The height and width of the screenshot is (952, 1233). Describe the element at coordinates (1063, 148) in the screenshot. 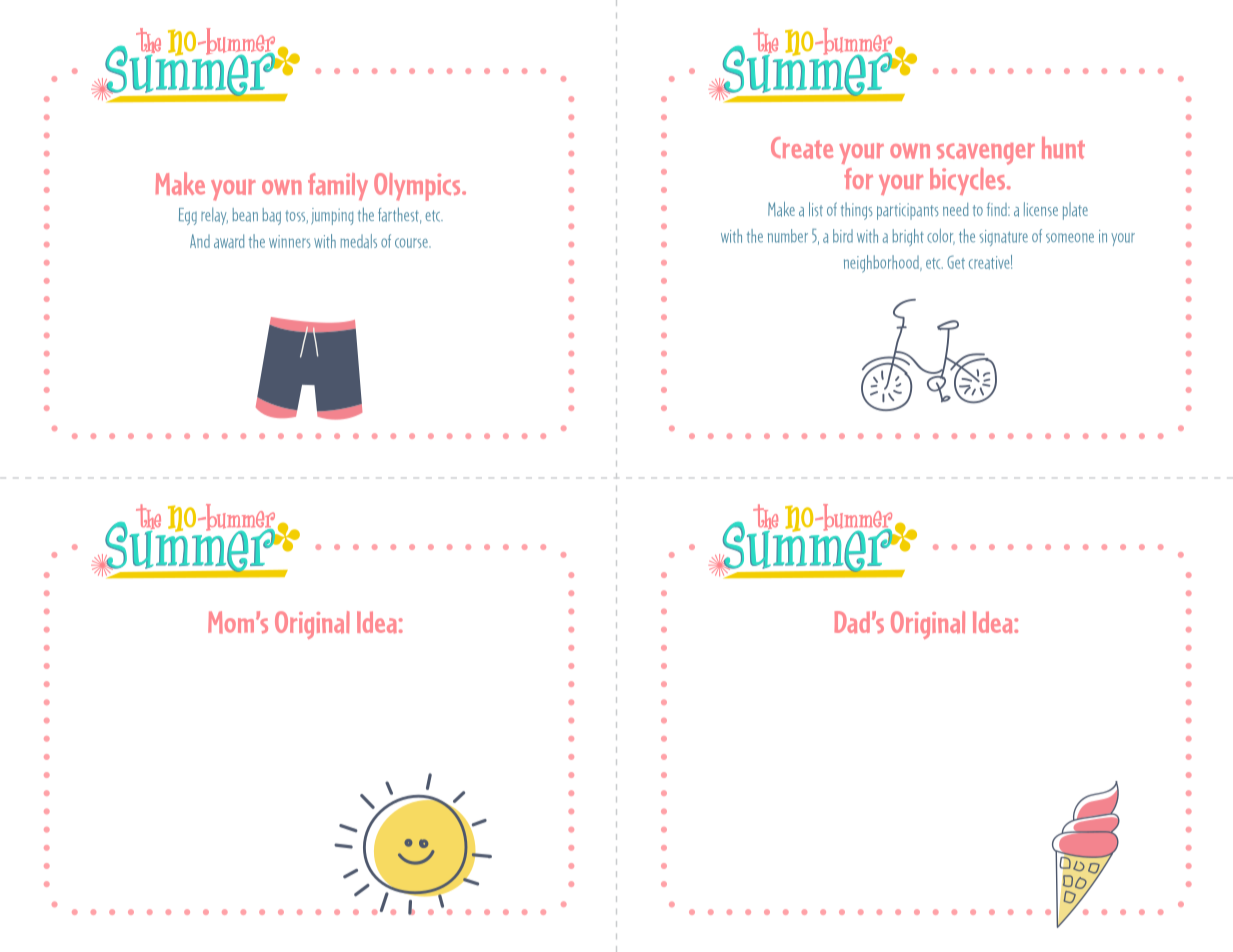

I see `hunt` at that location.
